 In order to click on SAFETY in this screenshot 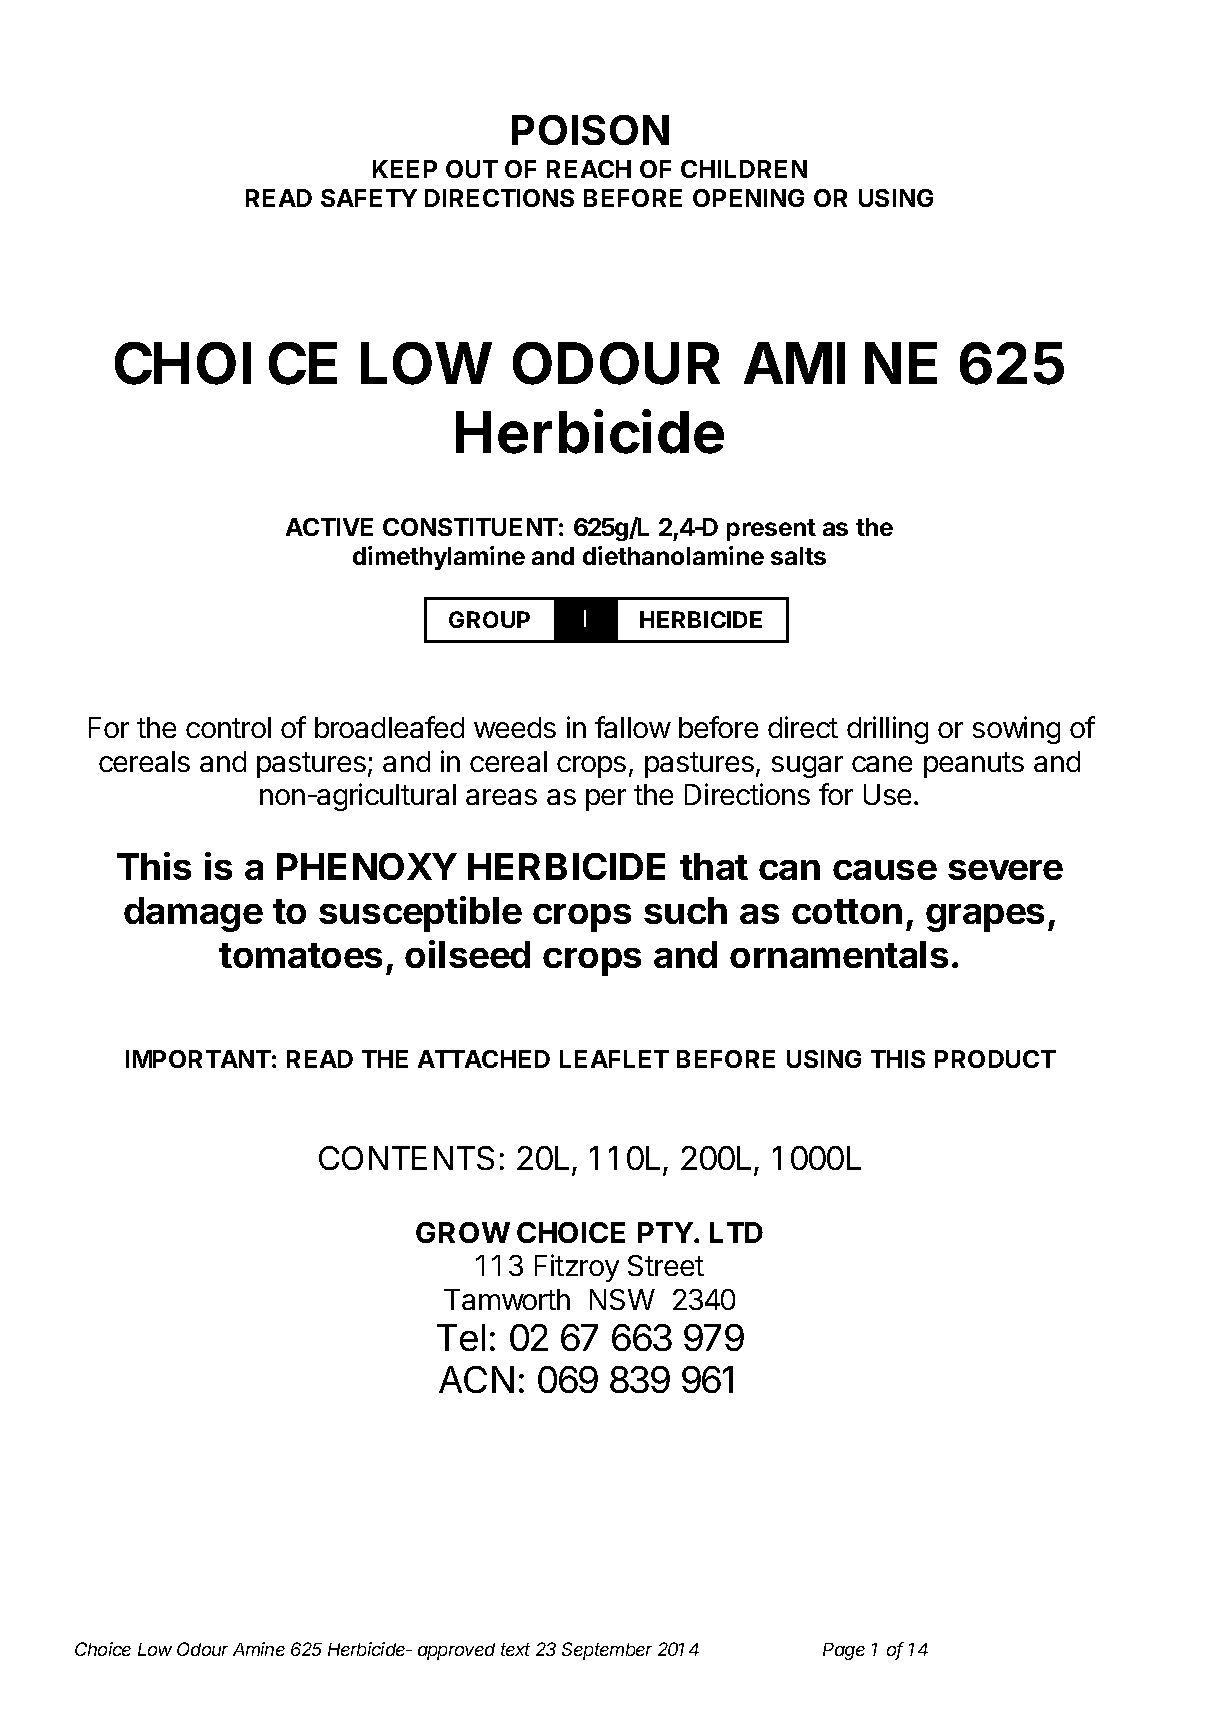, I will do `click(369, 198)`.
